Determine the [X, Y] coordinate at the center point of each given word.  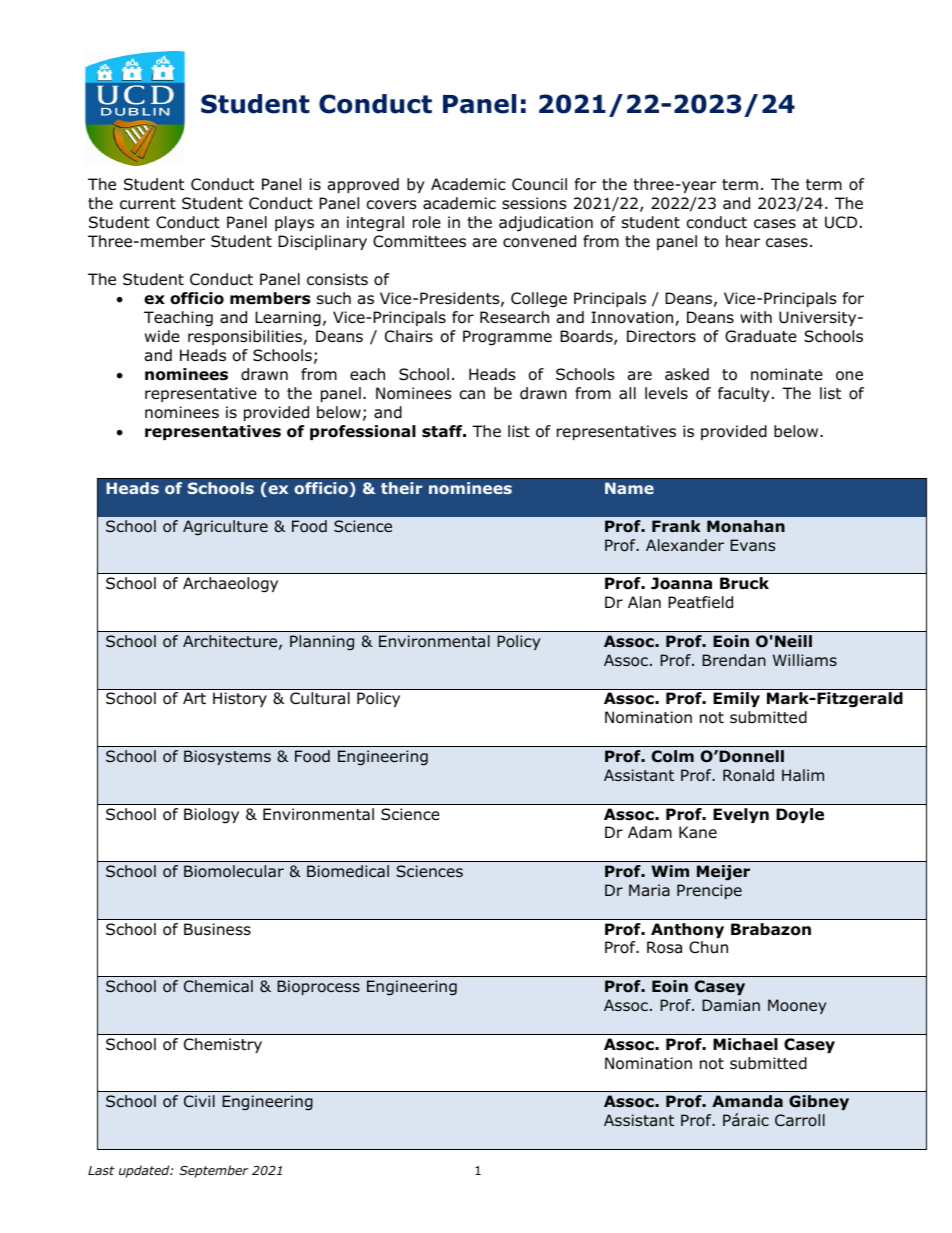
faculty [744, 394]
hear [743, 241]
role [427, 222]
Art [194, 698]
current [148, 204]
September [213, 1171]
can [472, 395]
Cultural [320, 698]
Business [217, 929]
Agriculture [225, 528]
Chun [708, 947]
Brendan [734, 660]
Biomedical [348, 871]
